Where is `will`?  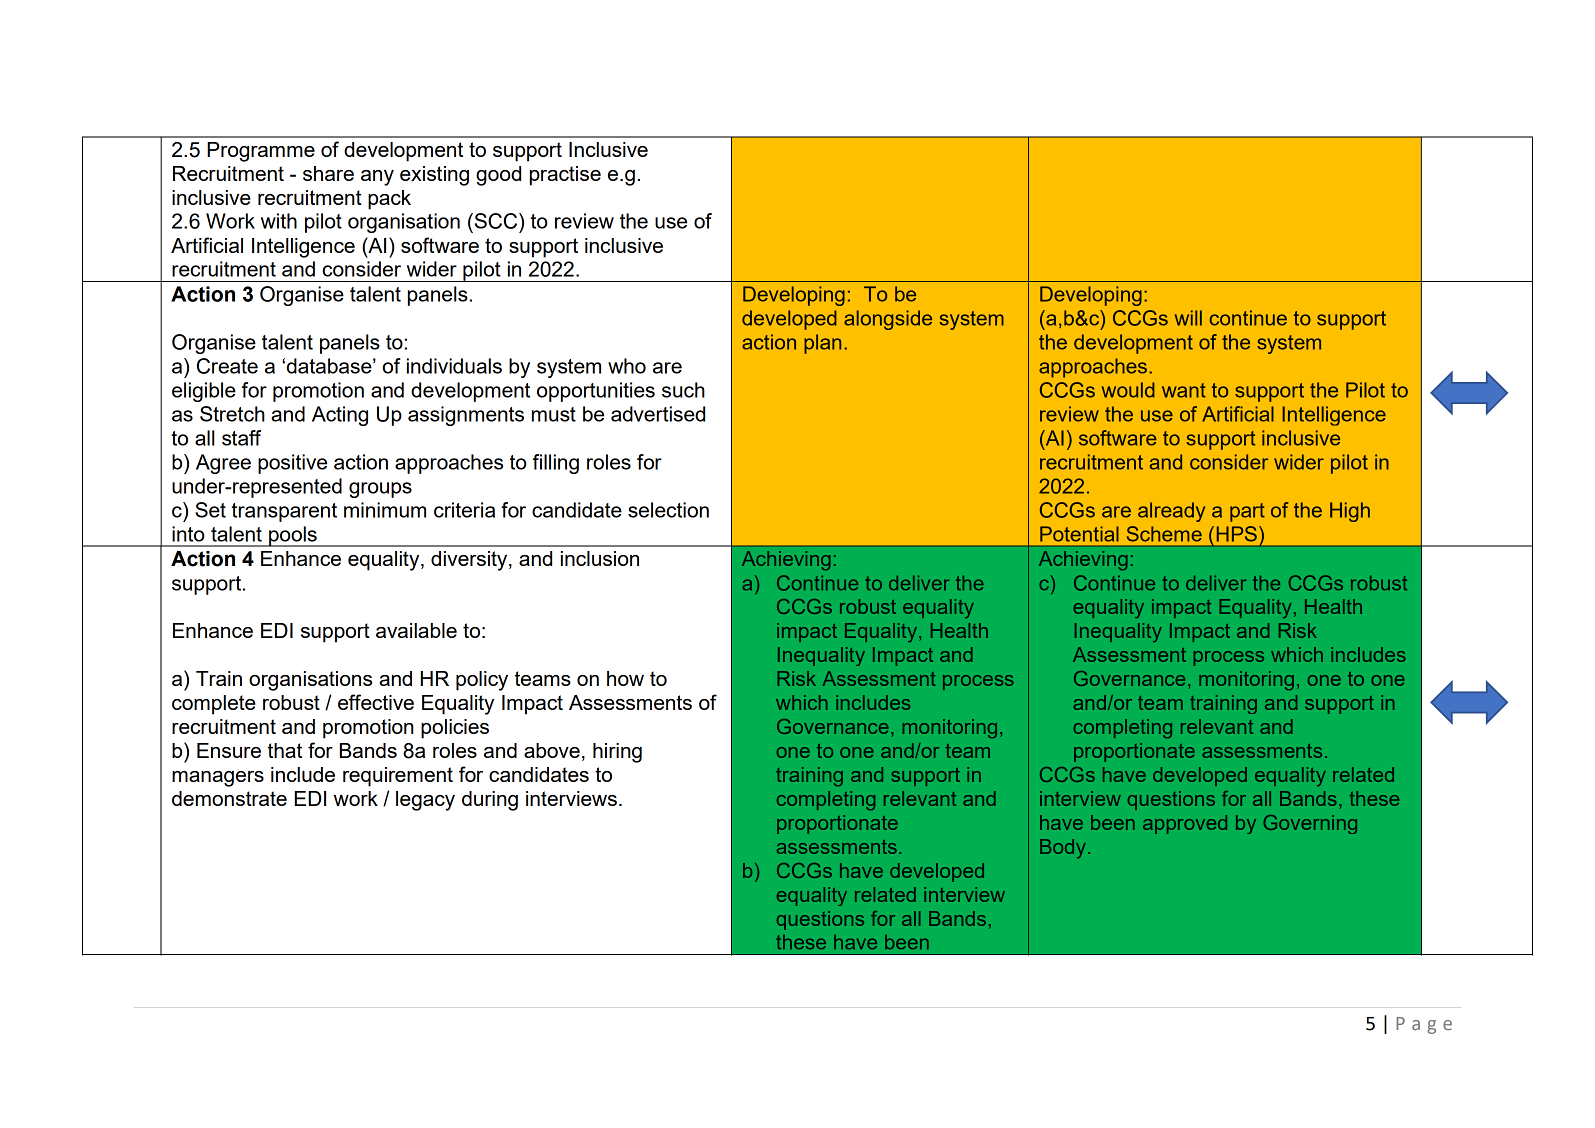 will is located at coordinates (1188, 318).
